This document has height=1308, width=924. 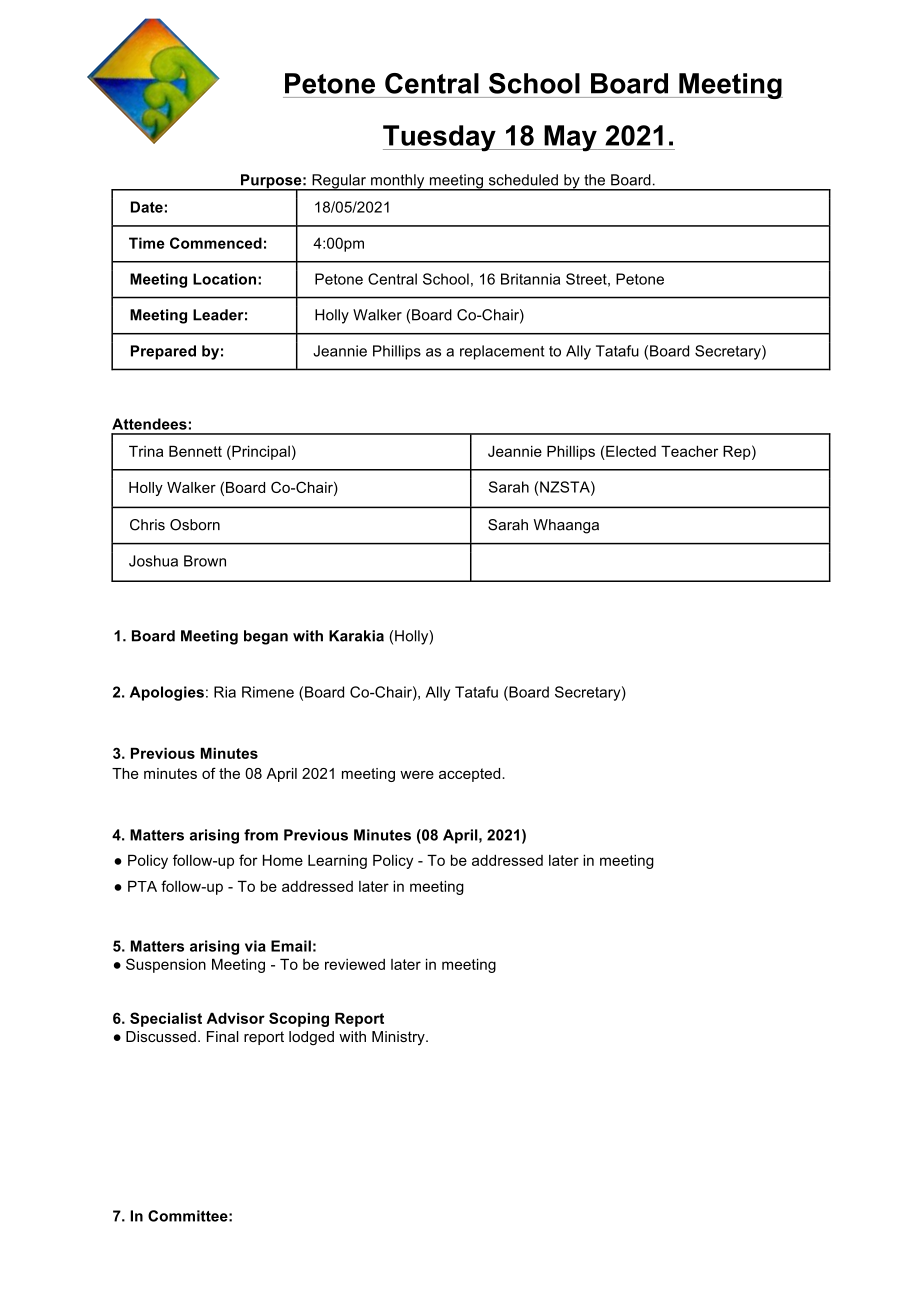 What do you see at coordinates (631, 451) in the document?
I see `Elected` at bounding box center [631, 451].
